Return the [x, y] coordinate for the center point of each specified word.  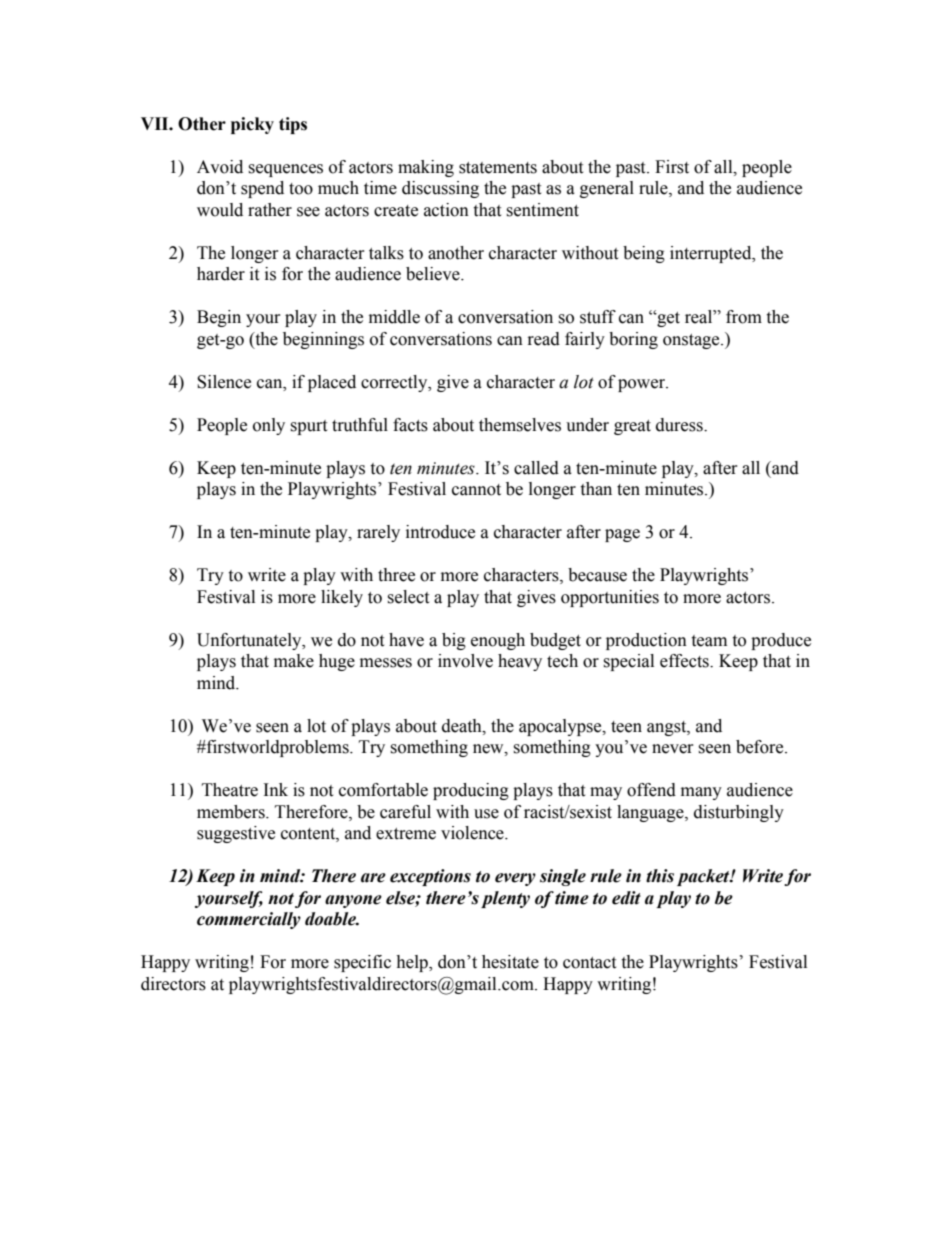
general [607, 189]
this [660, 876]
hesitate [510, 962]
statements [498, 168]
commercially [249, 920]
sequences [285, 170]
